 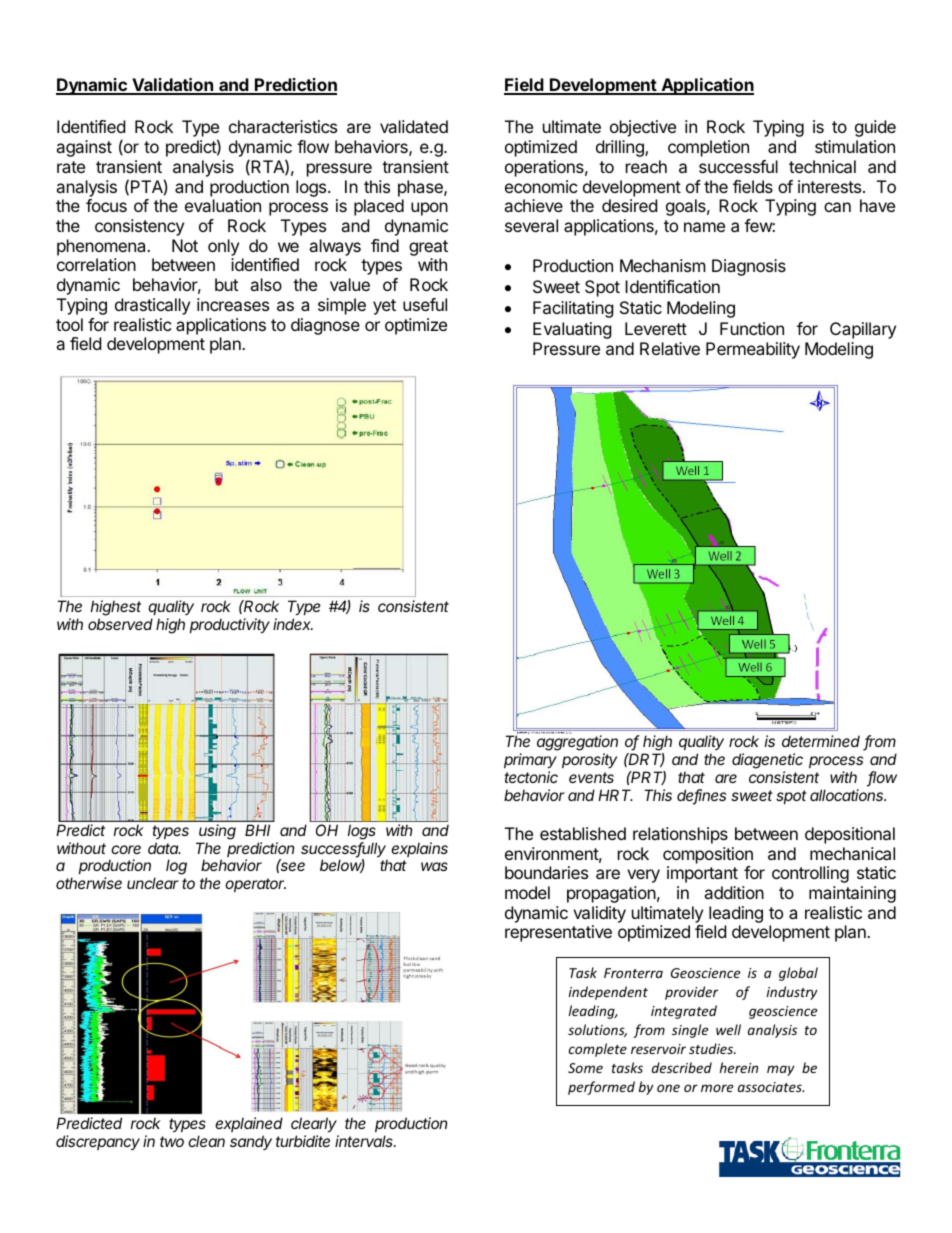 What do you see at coordinates (767, 761) in the page?
I see `diagenetic` at bounding box center [767, 761].
